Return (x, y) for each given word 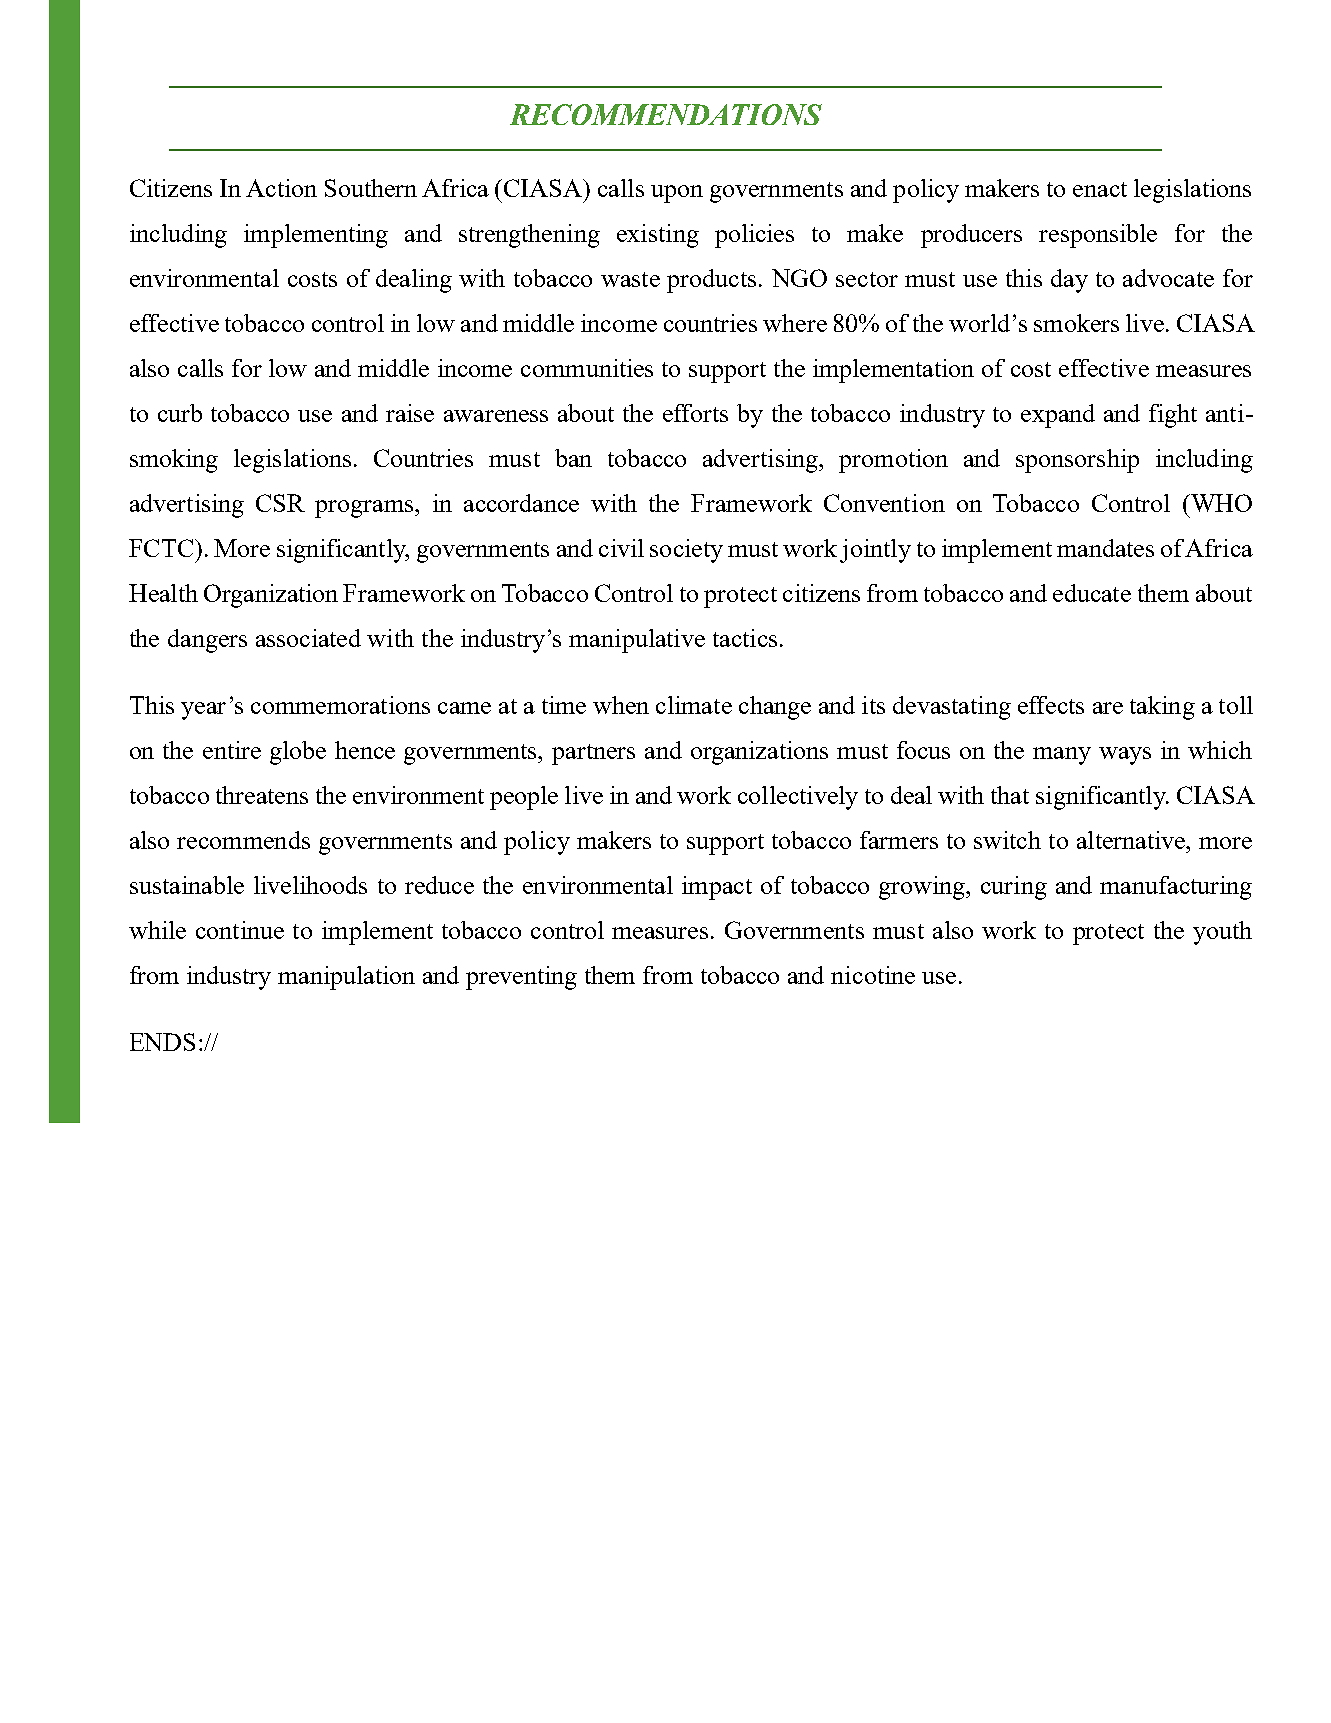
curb (180, 413)
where (795, 323)
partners (593, 754)
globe (298, 753)
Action (281, 188)
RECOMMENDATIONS (666, 114)
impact (717, 888)
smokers (1076, 323)
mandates (1105, 548)
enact (1100, 189)
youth (1222, 933)
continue (240, 930)
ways (1125, 756)
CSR (280, 503)
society (686, 551)
